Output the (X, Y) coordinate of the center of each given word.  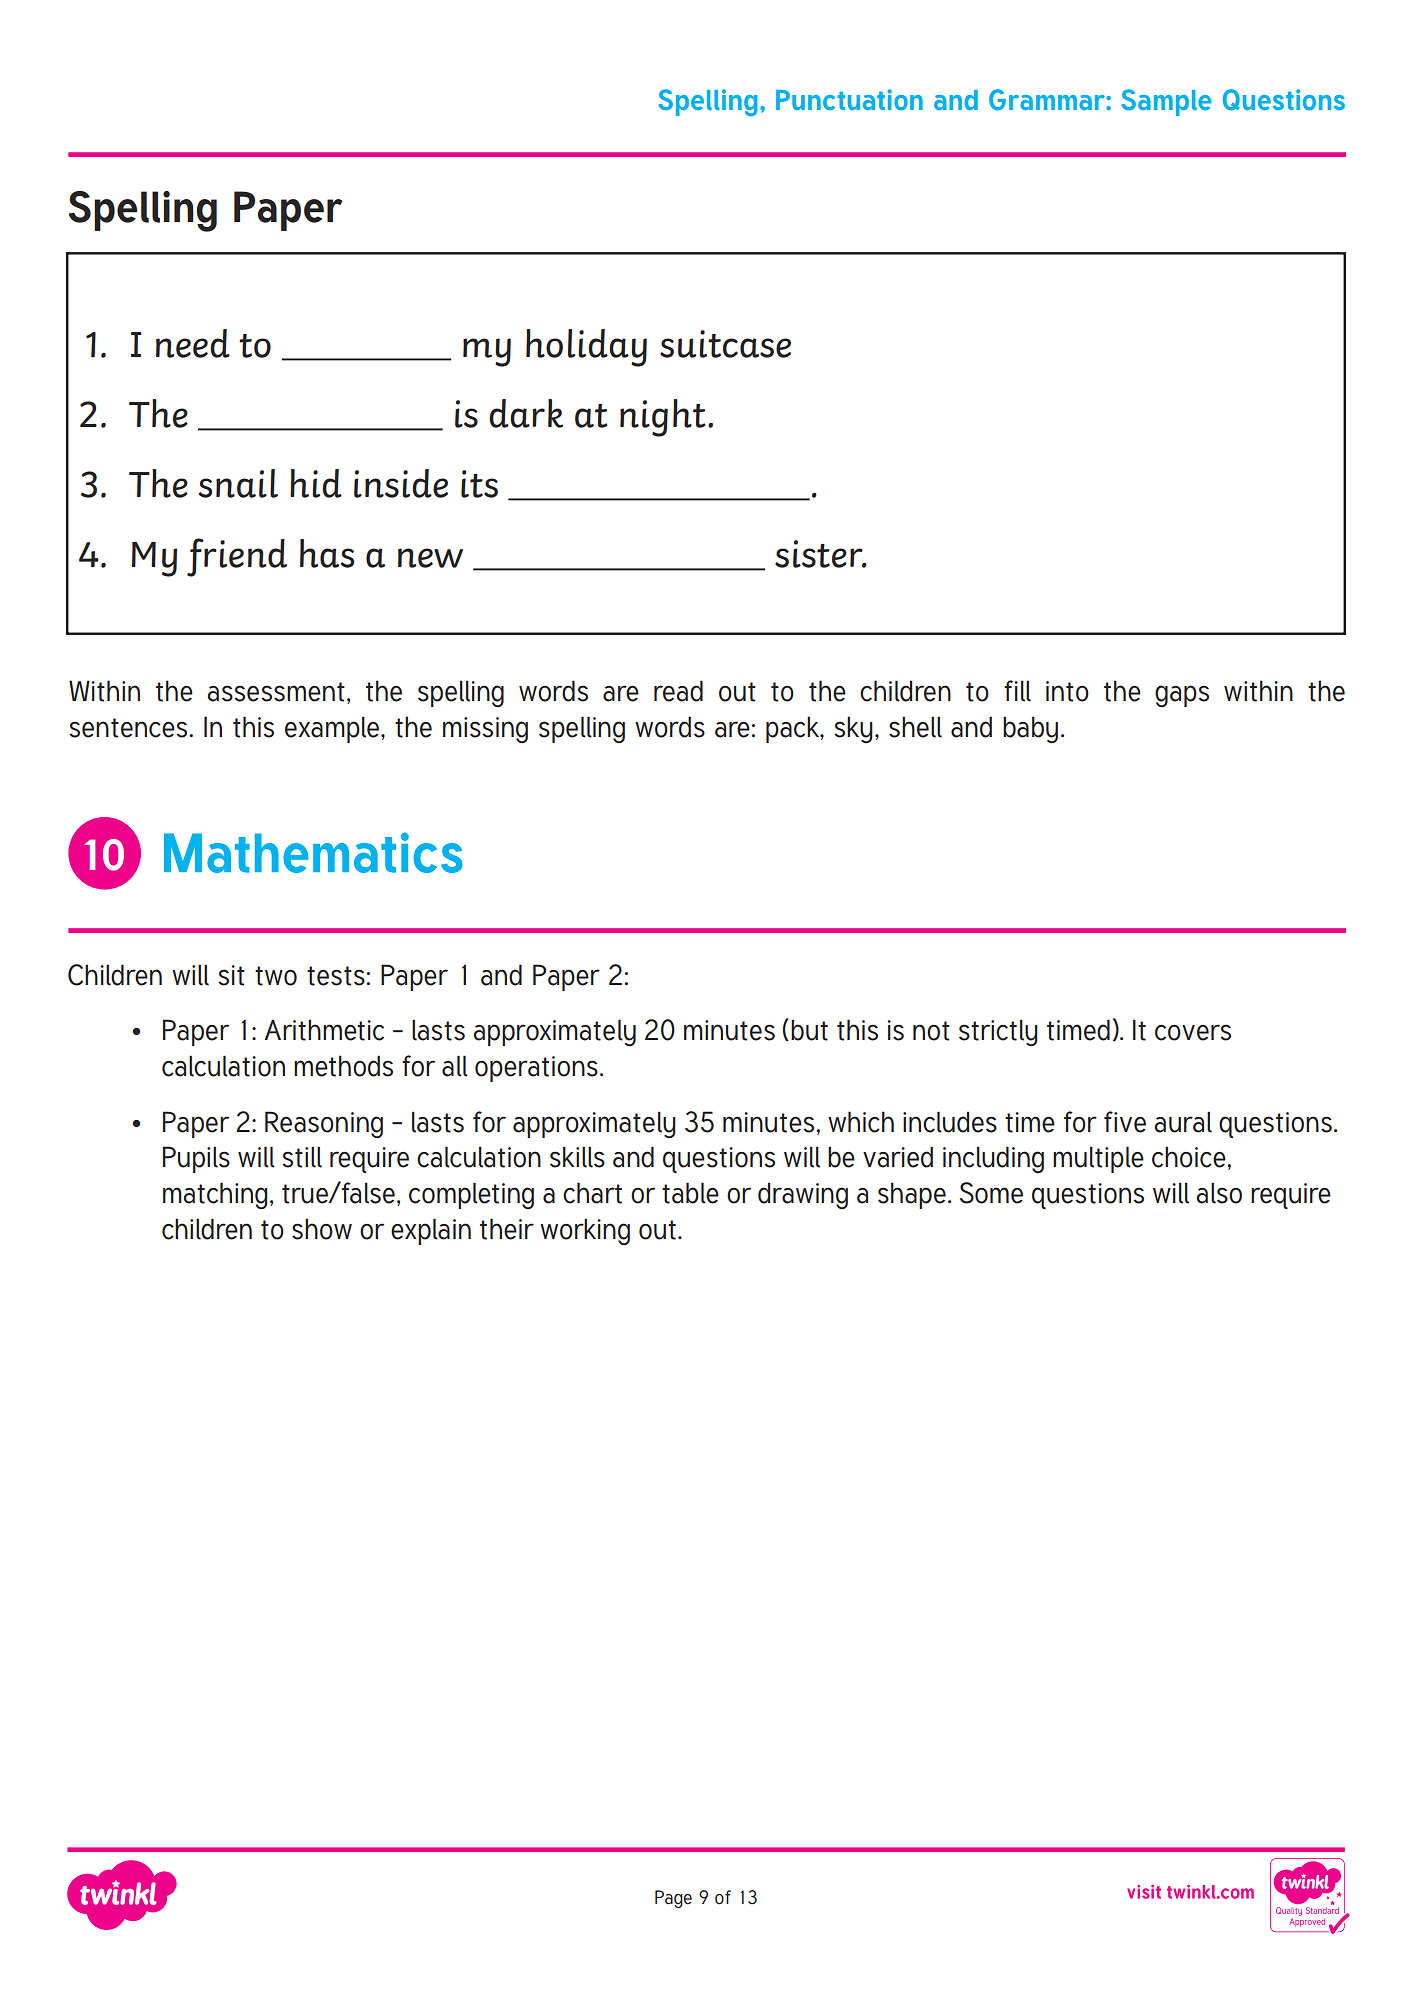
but (809, 1030)
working (585, 1232)
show (322, 1229)
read (678, 691)
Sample (1167, 102)
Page (673, 1899)
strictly (998, 1033)
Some (991, 1193)
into (1067, 691)
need (193, 343)
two (276, 976)
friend (237, 557)
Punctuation (849, 99)
